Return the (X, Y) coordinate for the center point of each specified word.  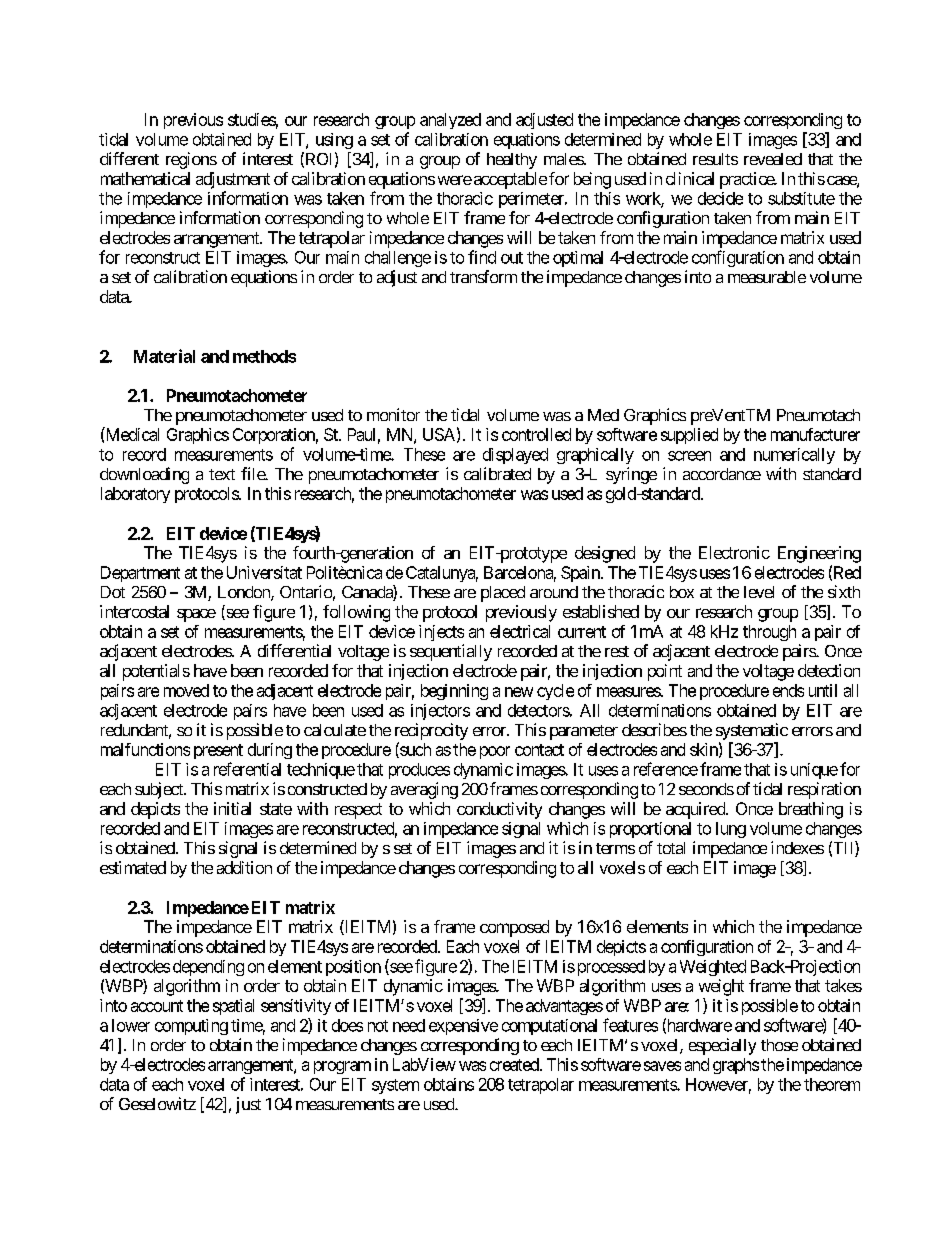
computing (191, 1027)
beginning (454, 692)
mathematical (145, 178)
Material (164, 356)
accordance (722, 474)
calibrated (497, 473)
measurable (767, 277)
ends (788, 690)
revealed (773, 159)
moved (186, 690)
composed (514, 928)
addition (244, 867)
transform (483, 276)
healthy (512, 161)
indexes (797, 847)
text (222, 474)
